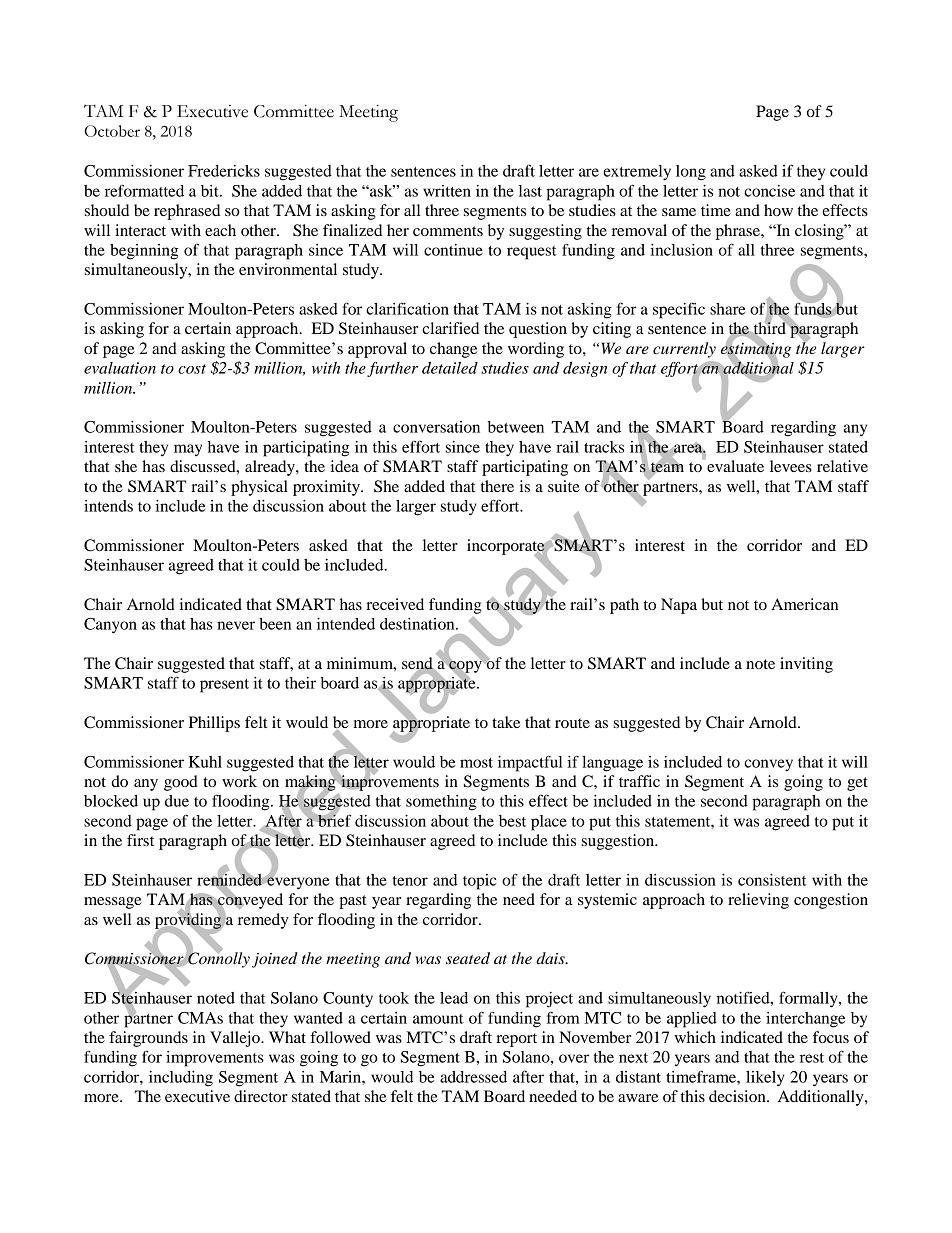  What do you see at coordinates (140, 840) in the screenshot?
I see `first` at bounding box center [140, 840].
